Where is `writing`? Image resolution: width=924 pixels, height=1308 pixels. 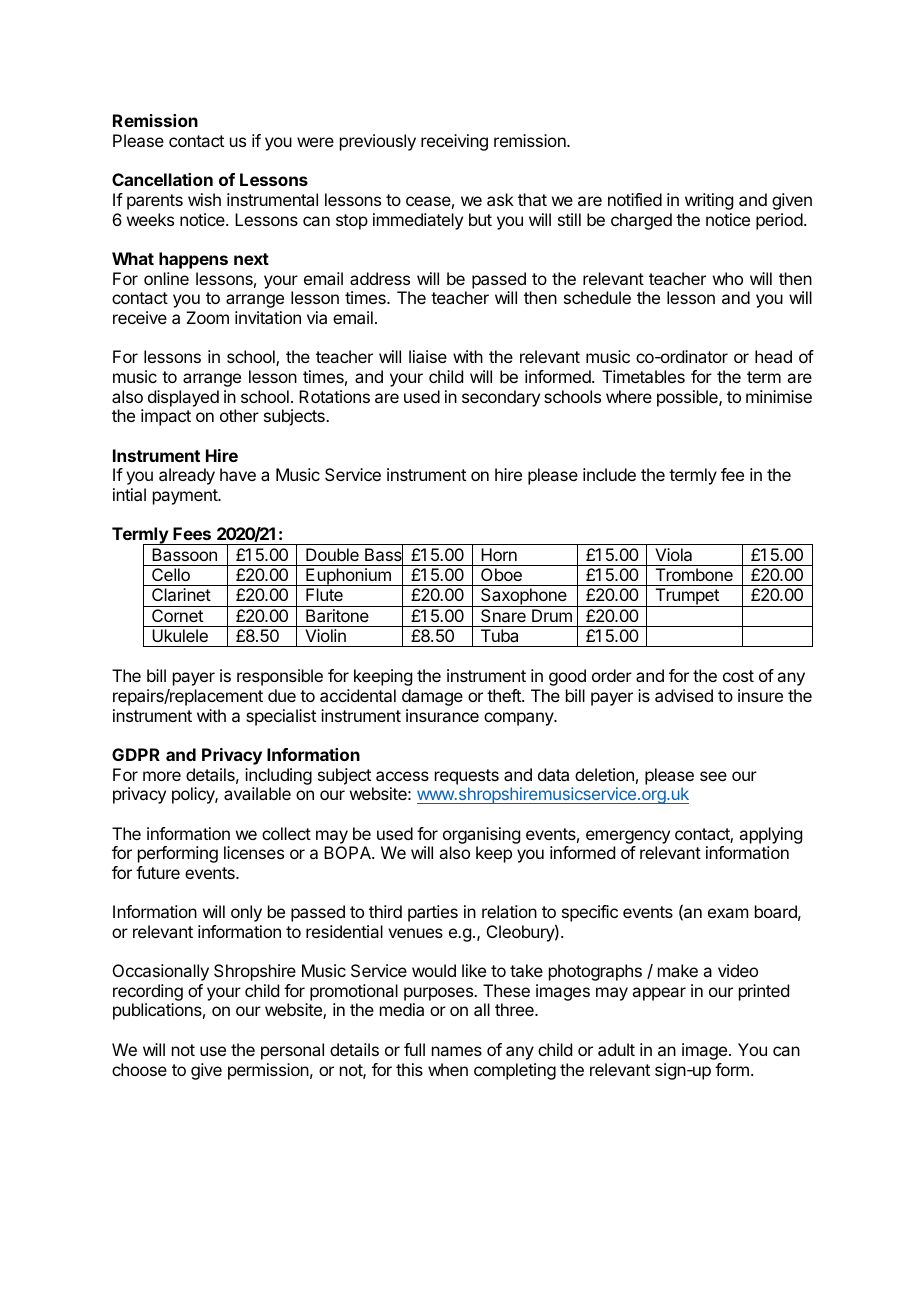
writing is located at coordinates (709, 201).
